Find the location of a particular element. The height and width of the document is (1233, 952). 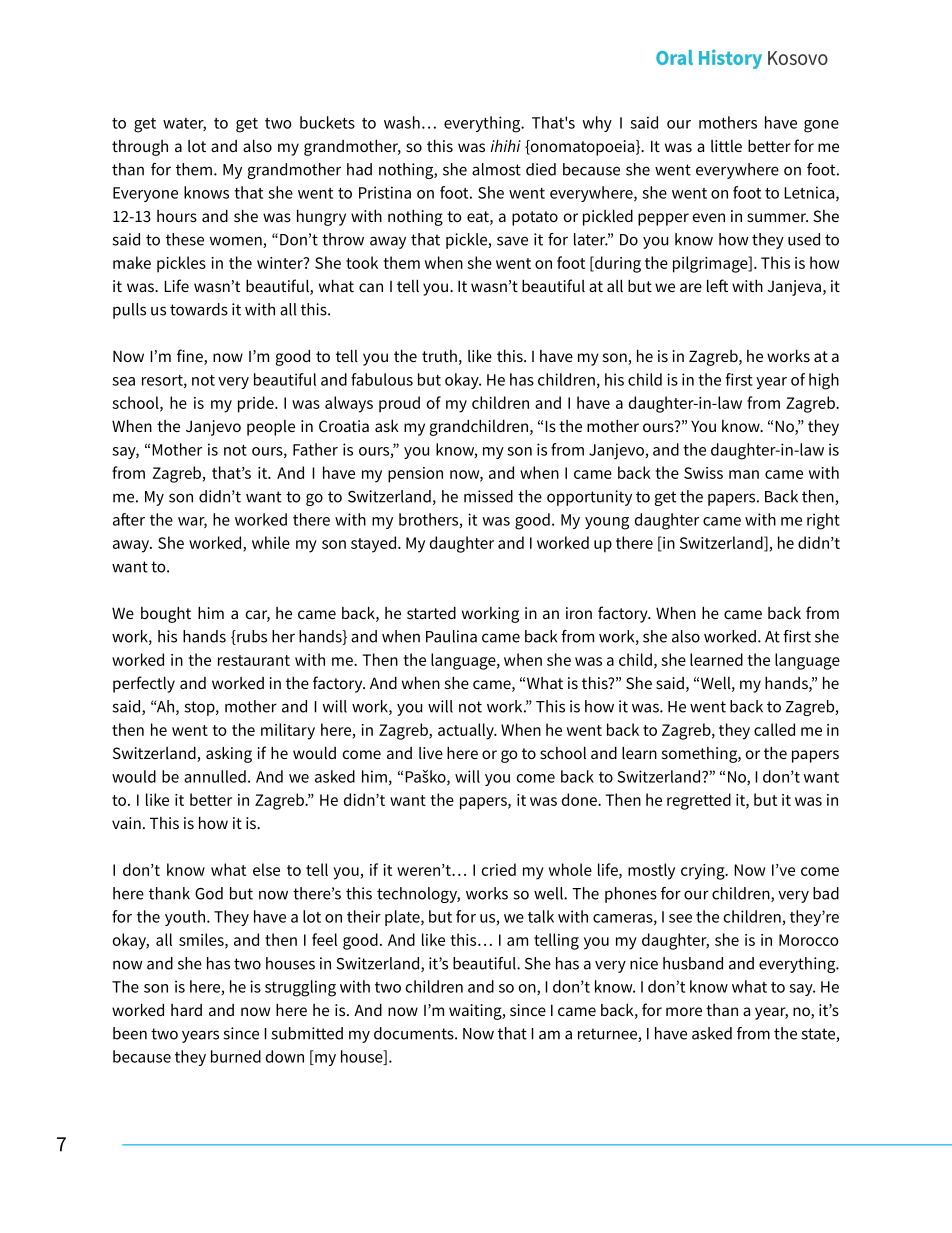

more is located at coordinates (684, 1011).
